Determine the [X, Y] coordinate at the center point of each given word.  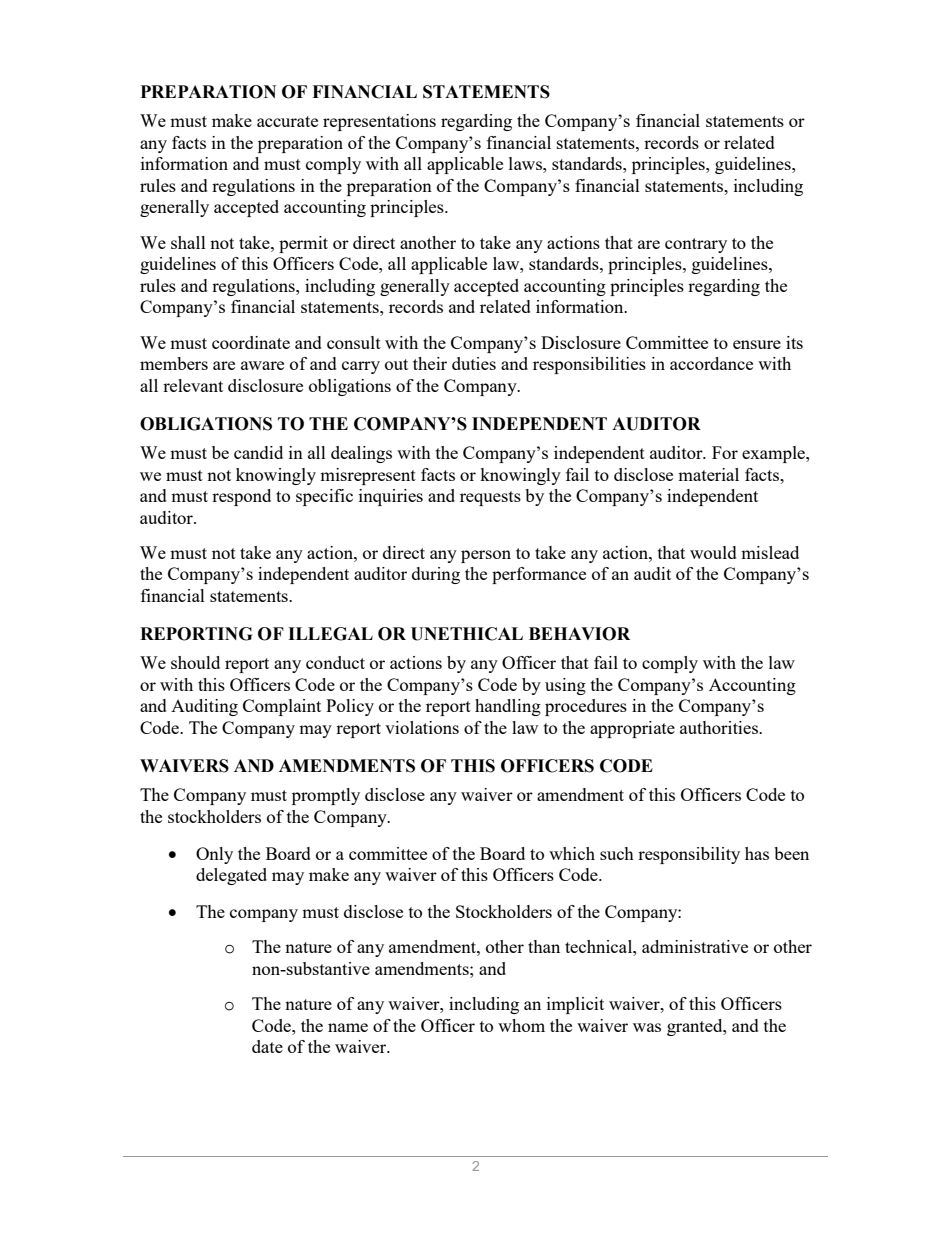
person [486, 556]
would [713, 552]
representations [379, 122]
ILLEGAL [330, 634]
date [267, 1046]
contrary [696, 245]
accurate [287, 121]
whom [521, 1025]
